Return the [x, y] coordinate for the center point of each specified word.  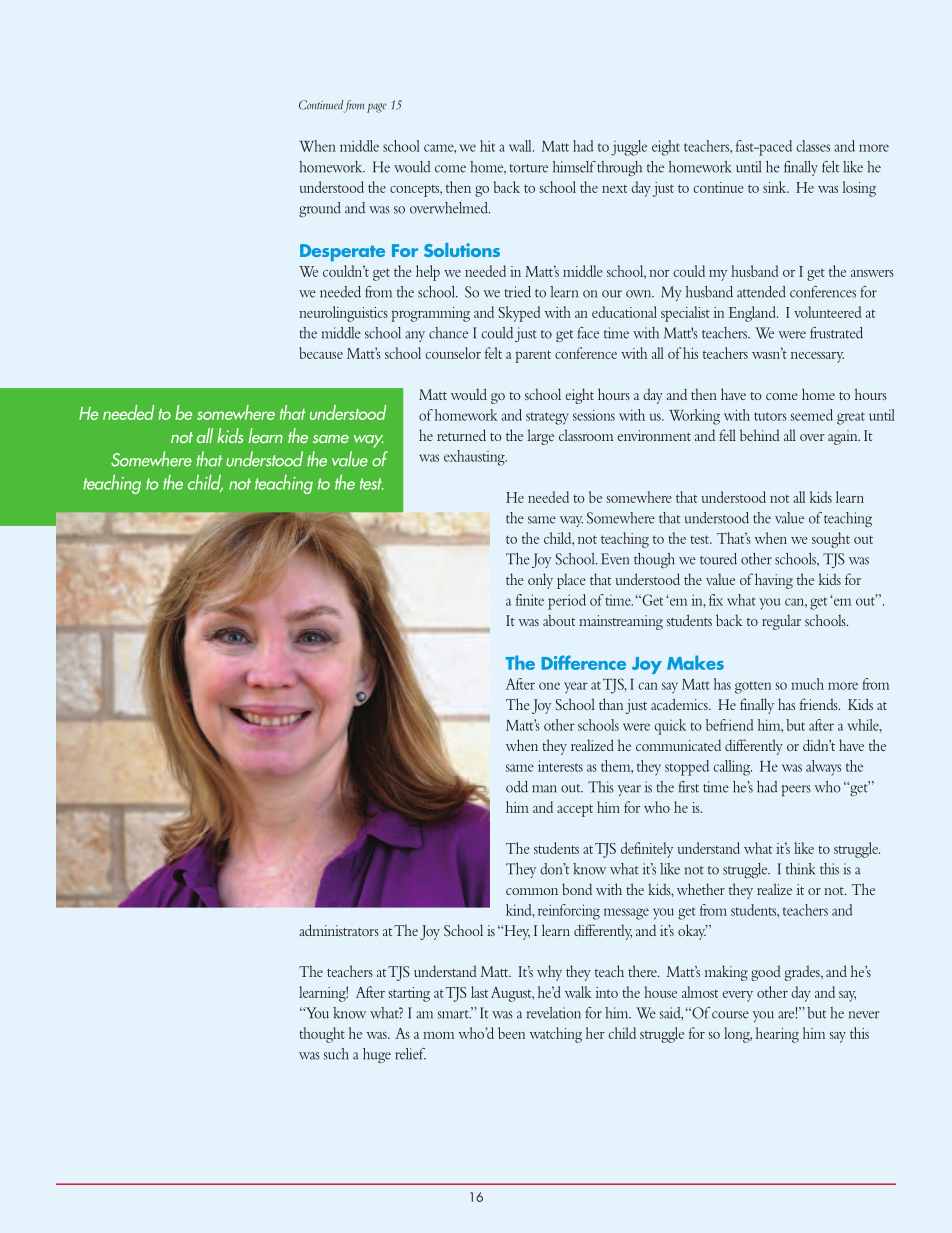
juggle [629, 148]
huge [377, 1055]
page [377, 108]
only [540, 581]
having [774, 581]
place [571, 581]
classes [813, 146]
